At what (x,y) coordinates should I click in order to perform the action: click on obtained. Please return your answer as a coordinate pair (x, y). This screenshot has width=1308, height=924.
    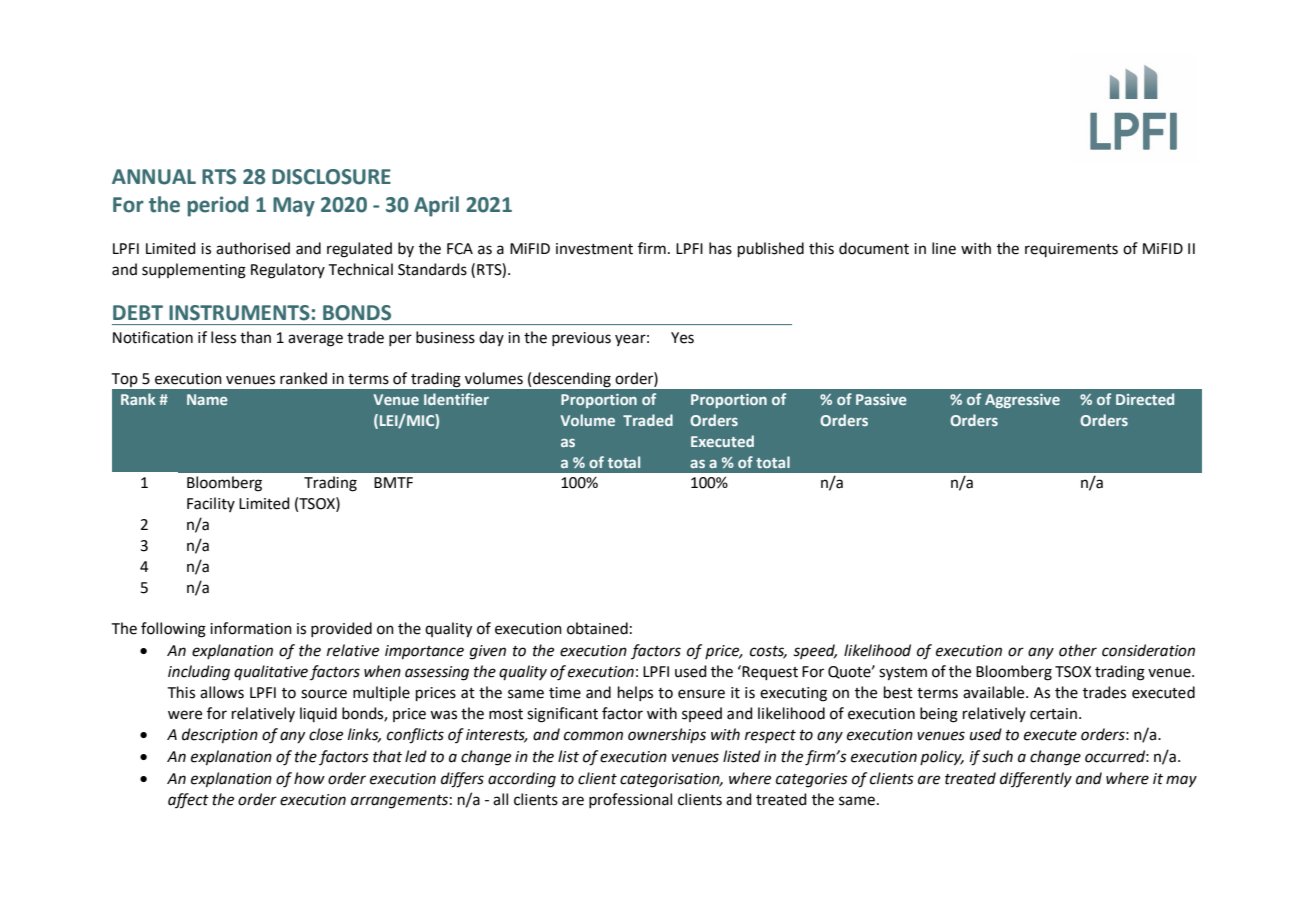
    Looking at the image, I should click on (597, 628).
